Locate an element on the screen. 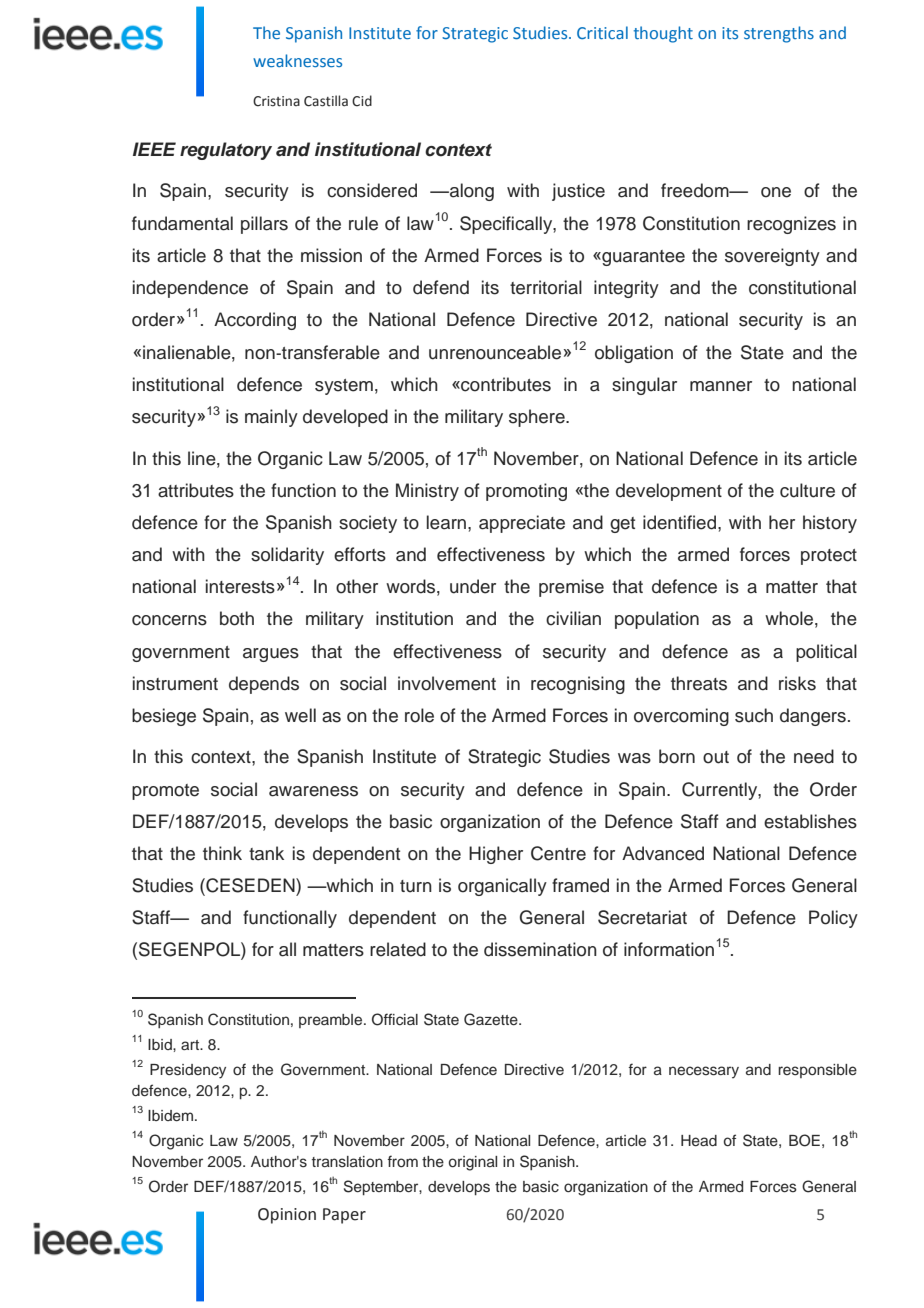 The height and width of the screenshot is (1308, 924). Critical is located at coordinates (602, 32).
